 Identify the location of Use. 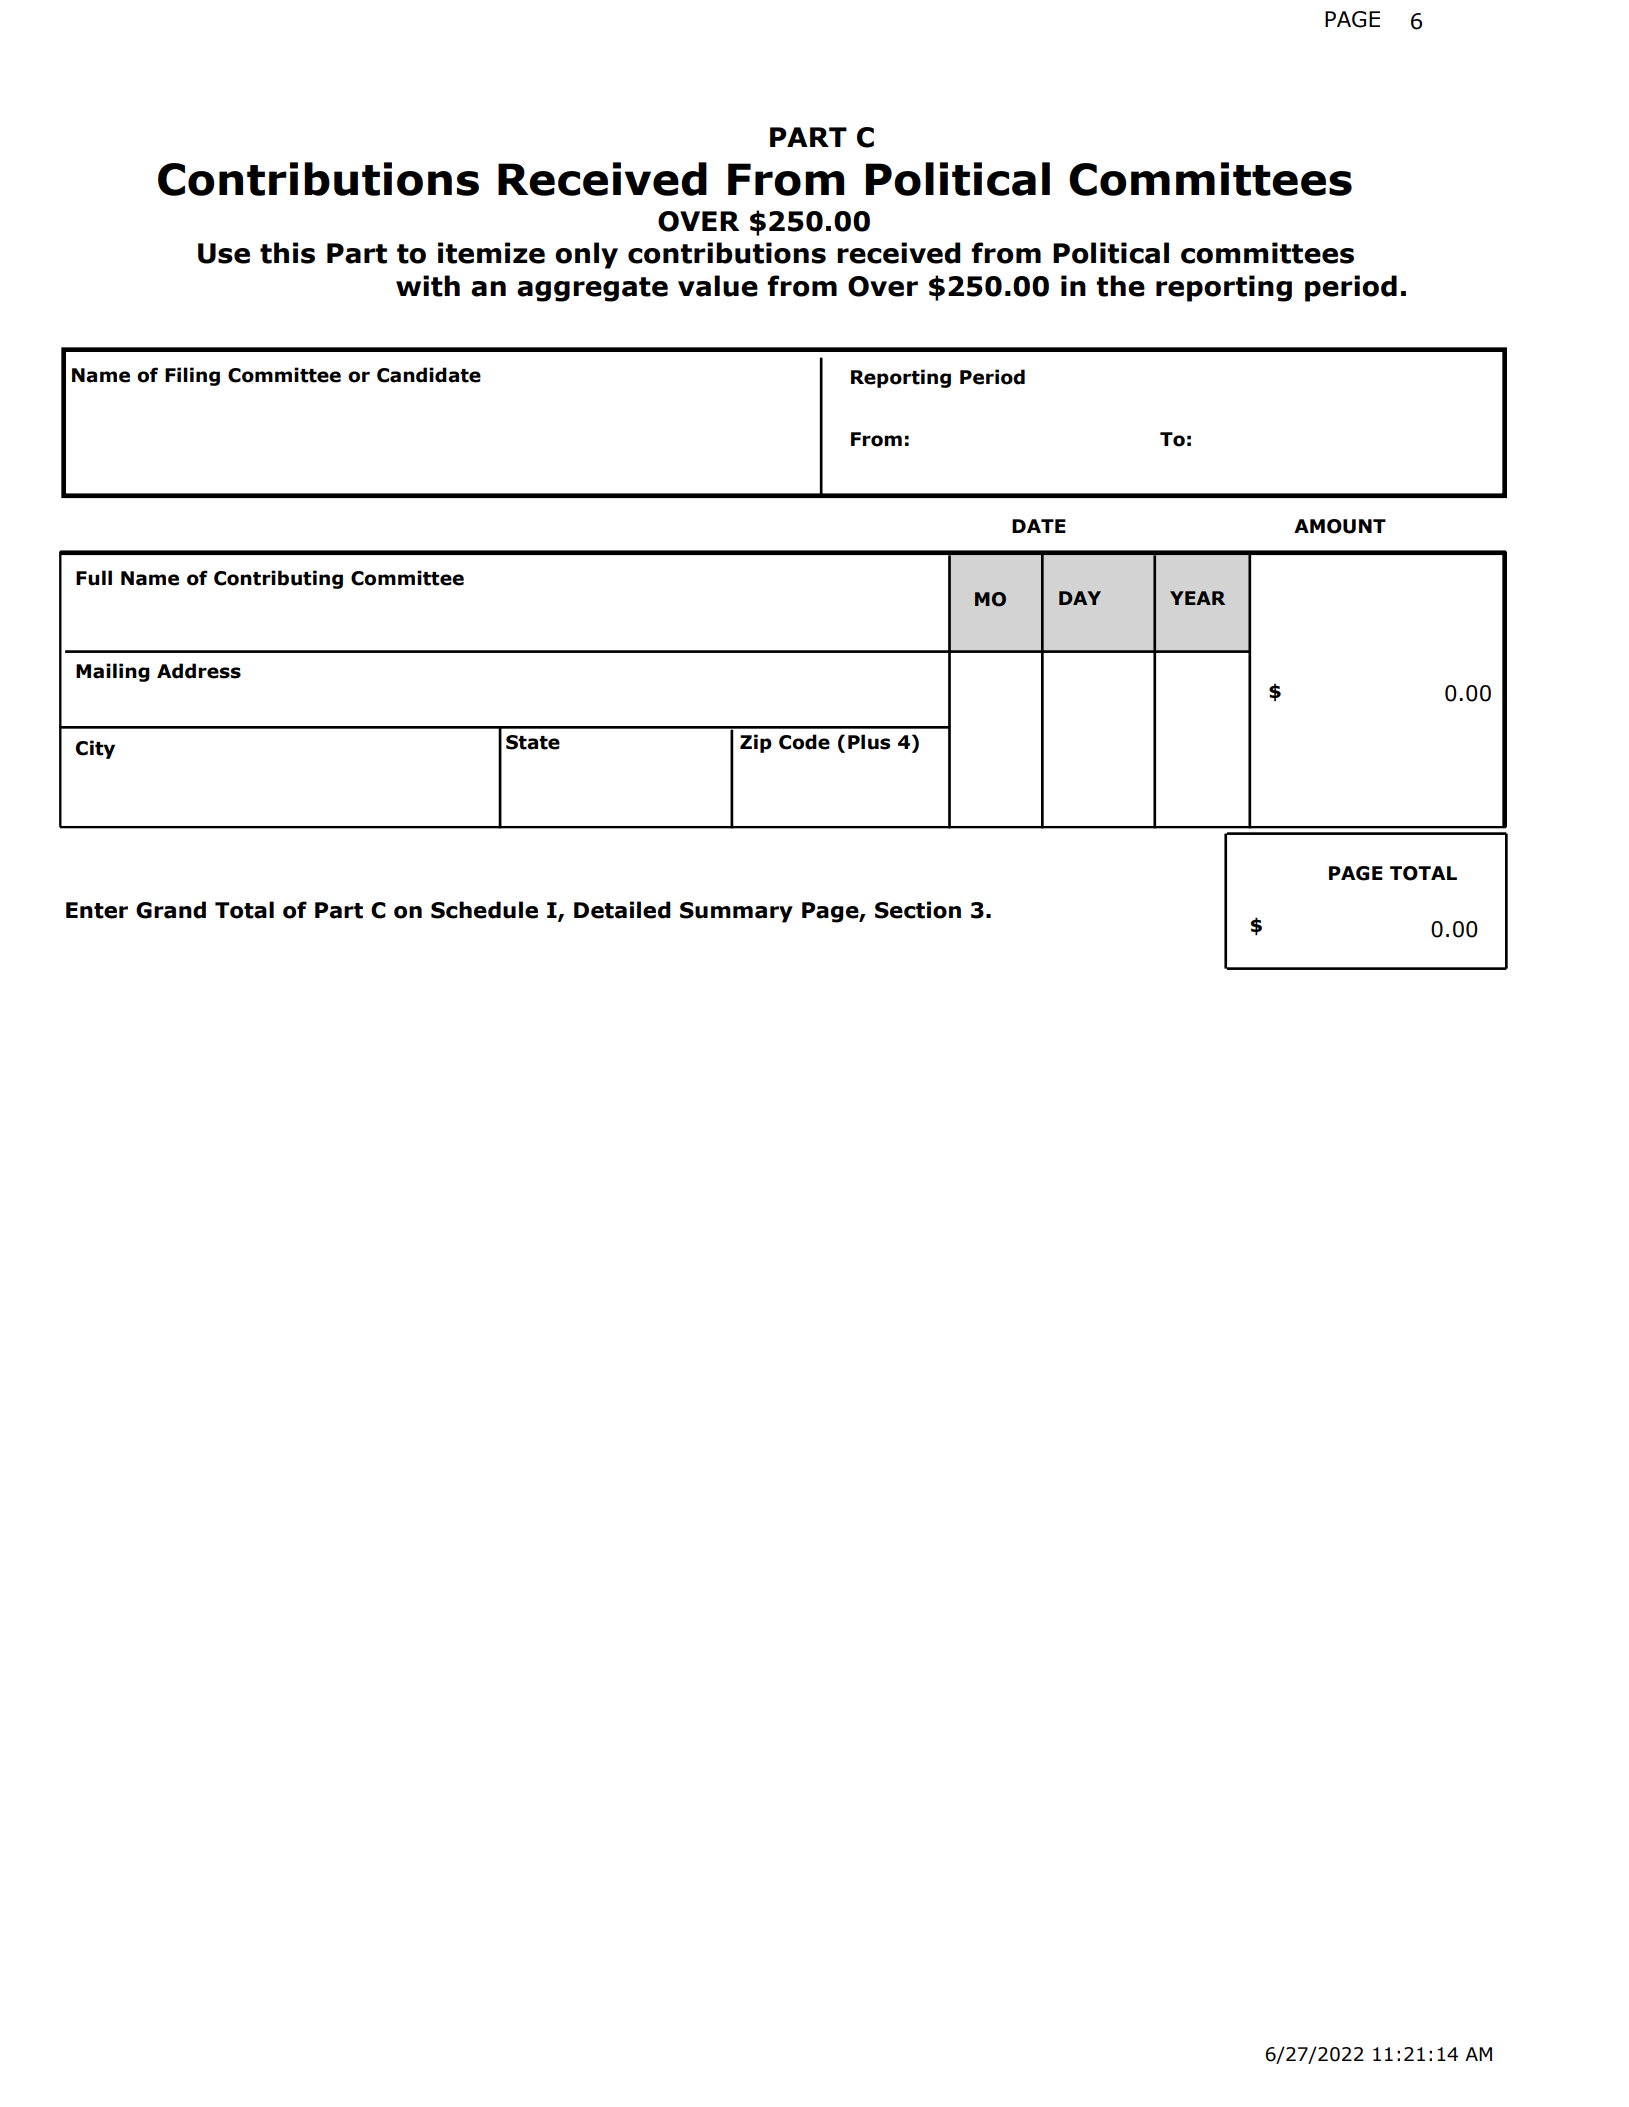
(224, 253).
